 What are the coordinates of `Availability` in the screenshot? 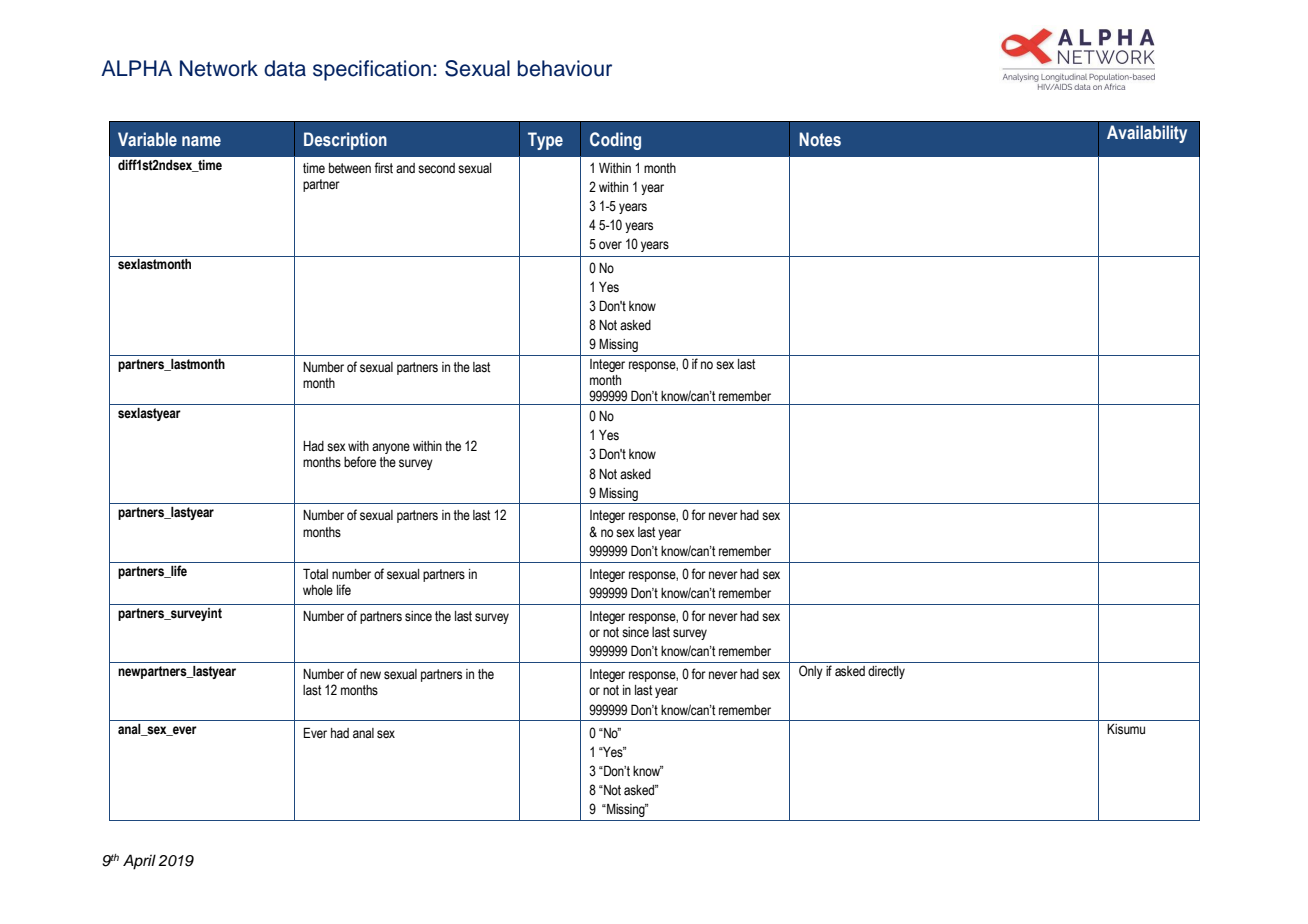 It's located at (1147, 134).
